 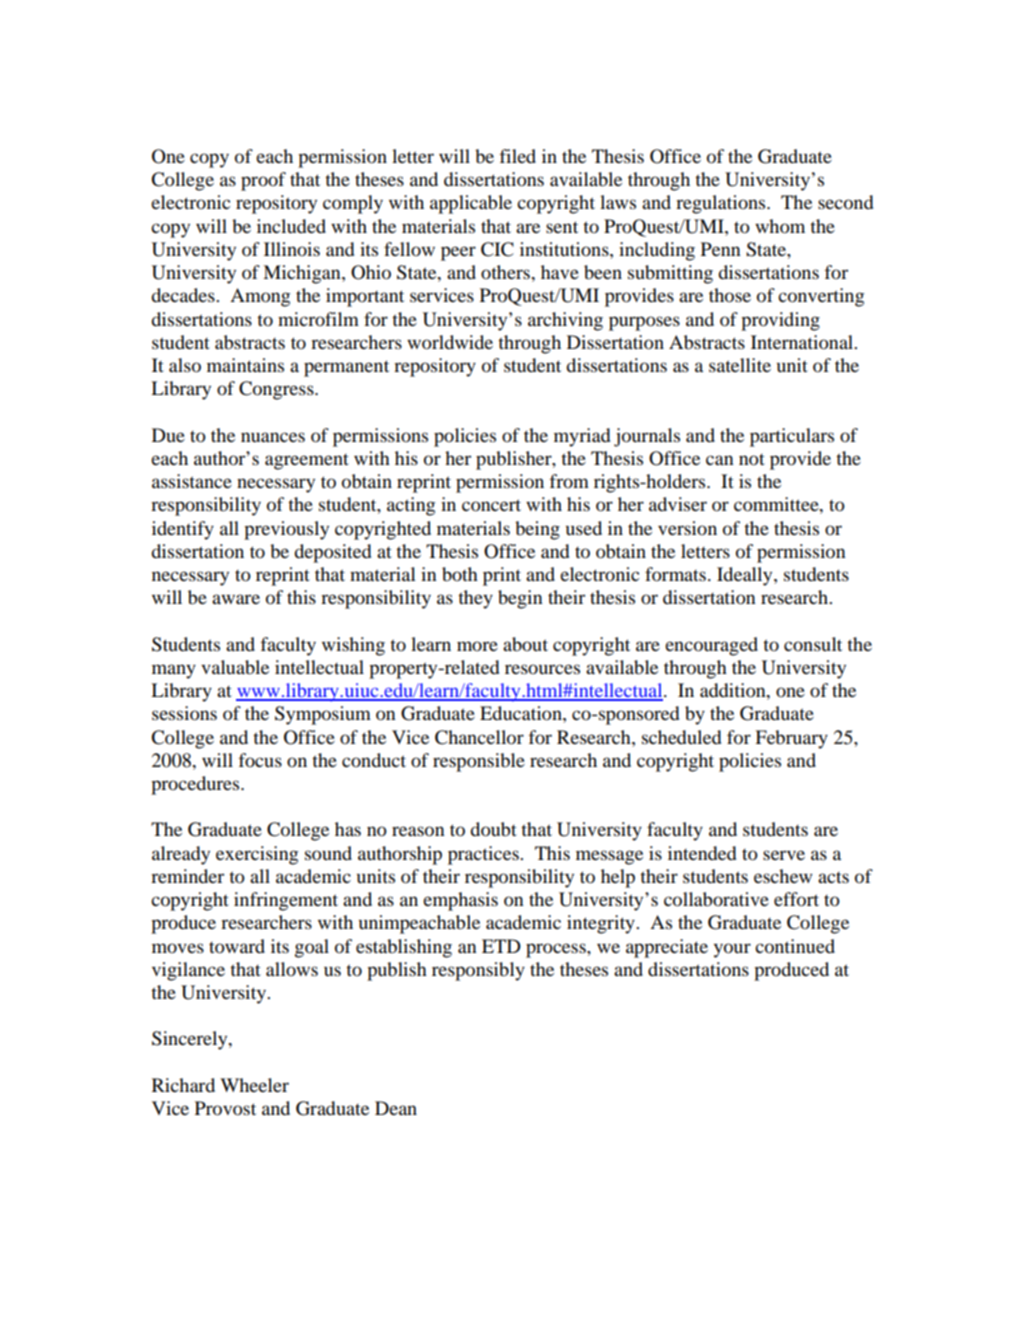 I want to click on Wheeler, so click(x=254, y=1085).
